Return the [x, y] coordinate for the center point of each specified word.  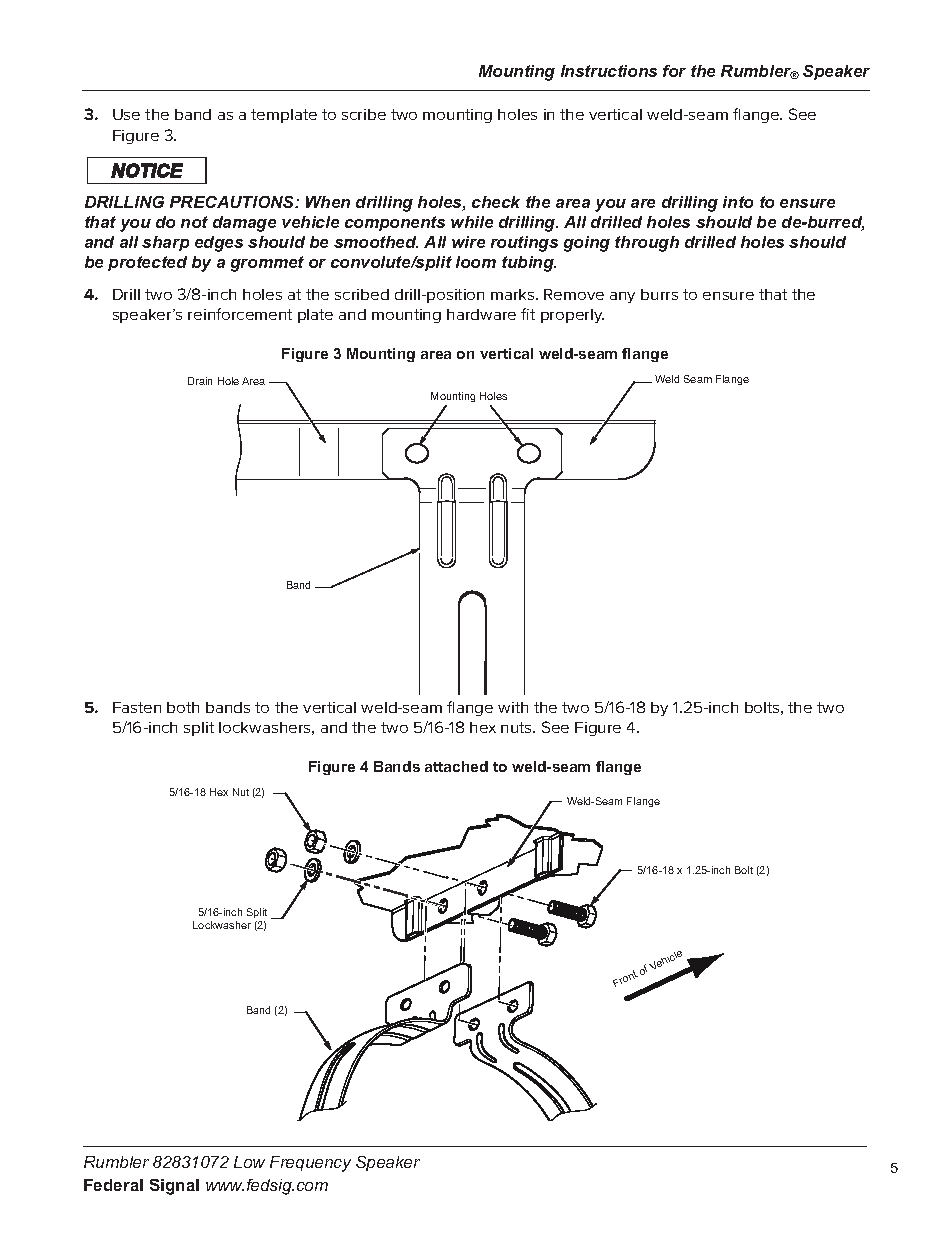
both [183, 707]
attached [456, 766]
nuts [517, 727]
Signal [174, 1187]
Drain [200, 381]
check [496, 202]
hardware [481, 314]
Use [126, 114]
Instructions [609, 71]
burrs [659, 294]
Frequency [310, 1164]
